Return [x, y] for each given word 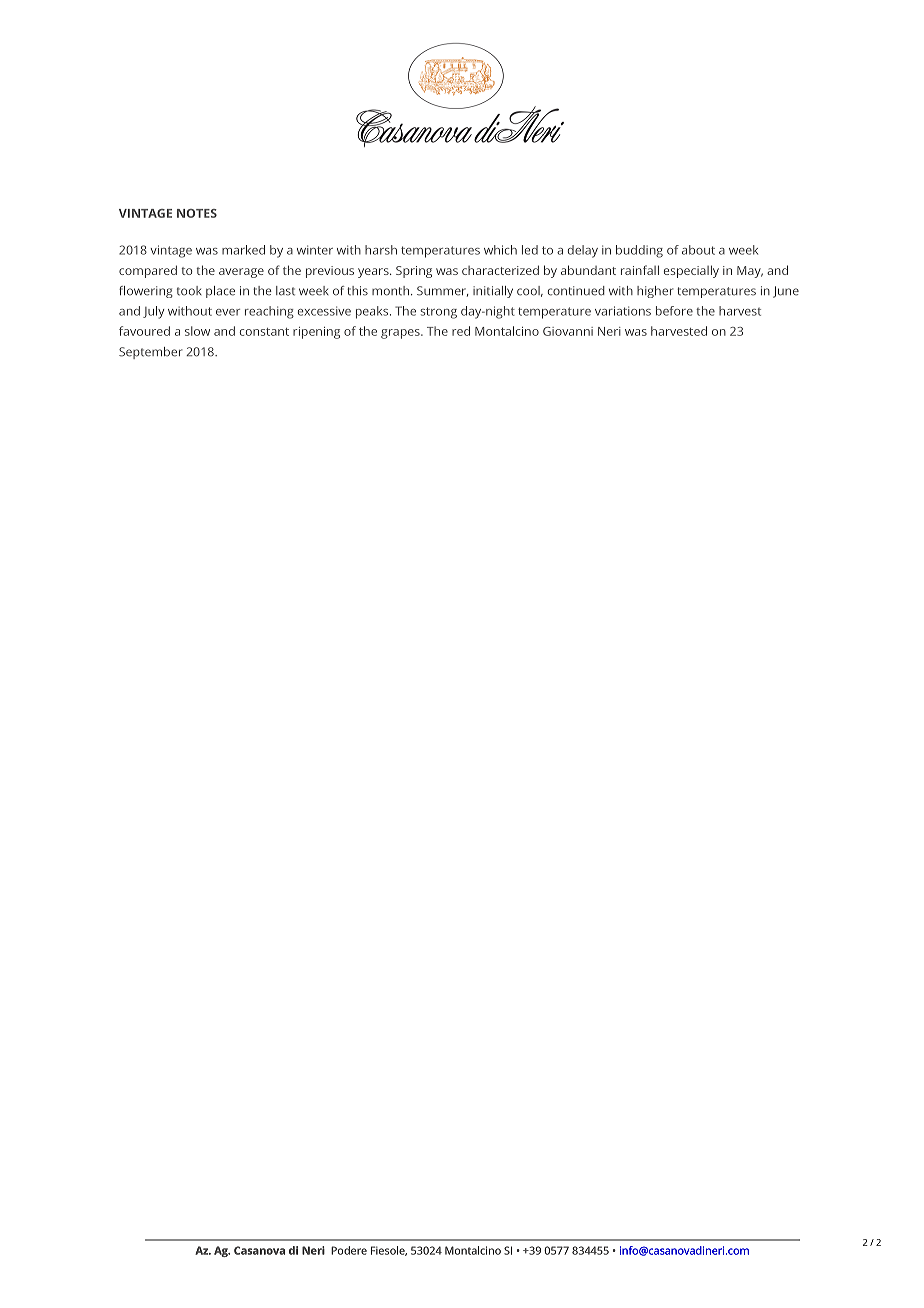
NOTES [197, 213]
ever [228, 312]
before [674, 311]
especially [691, 271]
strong [438, 313]
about [698, 250]
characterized [500, 270]
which [500, 250]
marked [243, 250]
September [151, 353]
